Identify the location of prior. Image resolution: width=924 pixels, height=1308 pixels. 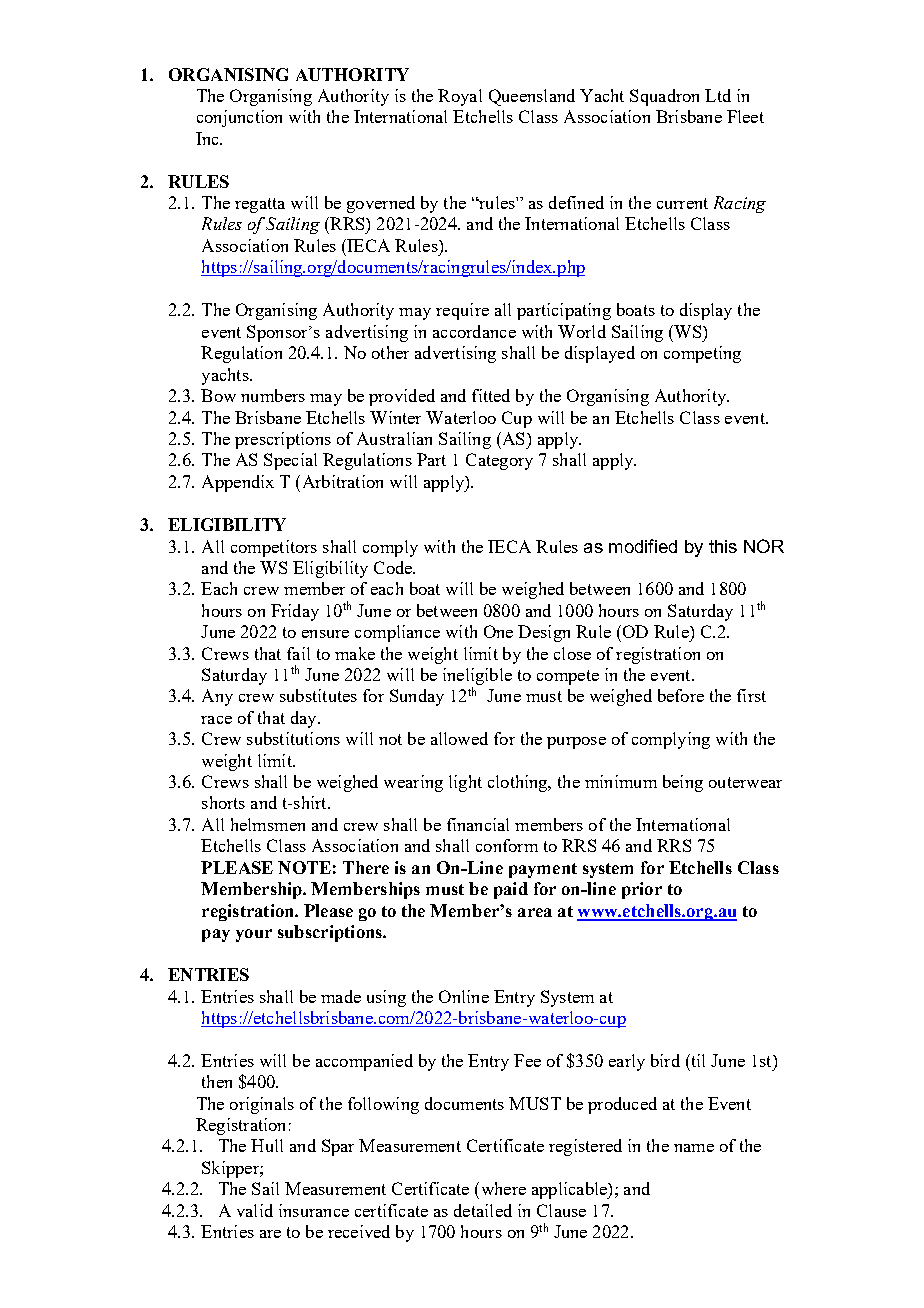
(642, 890).
